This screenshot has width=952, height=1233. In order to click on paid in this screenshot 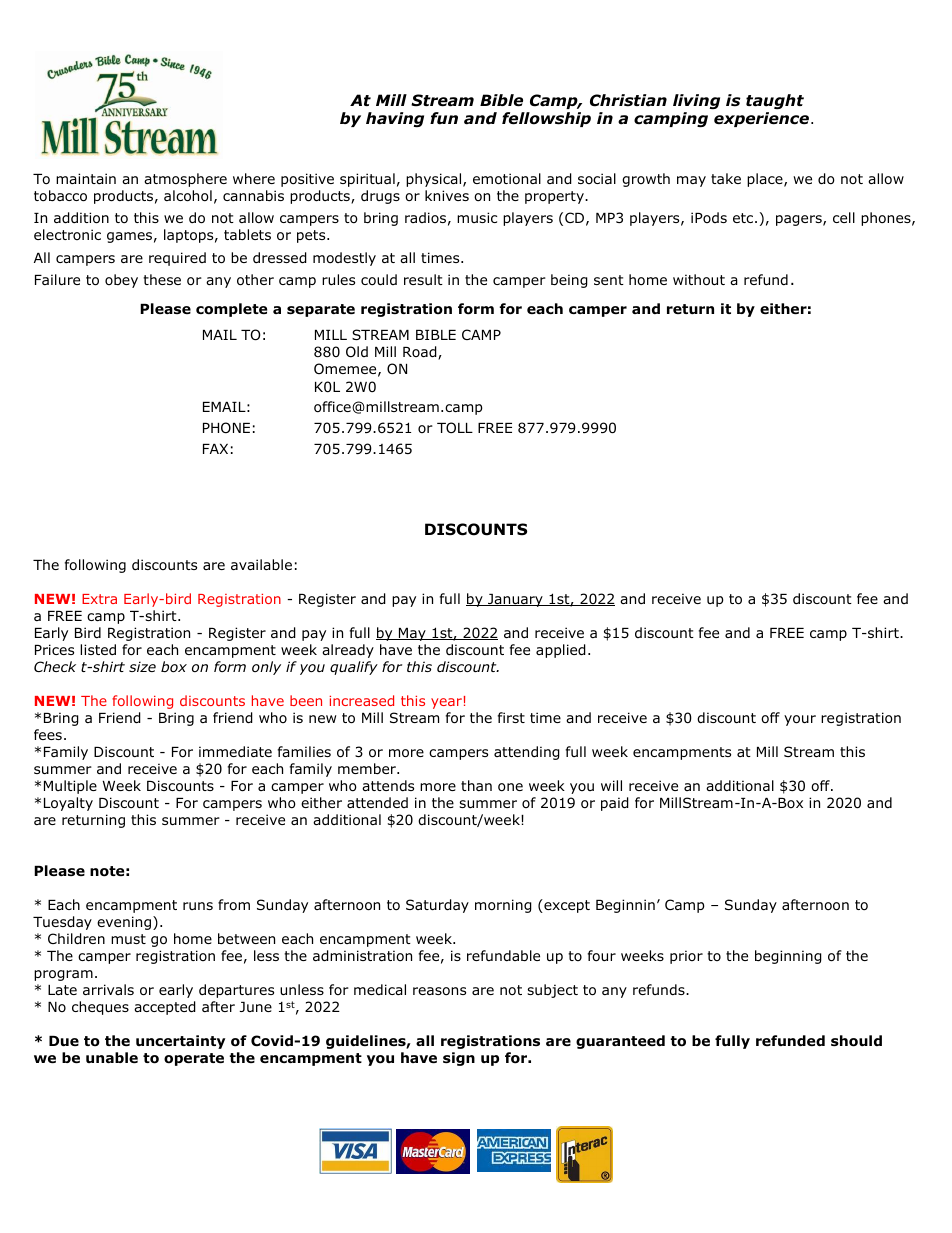, I will do `click(615, 804)`.
